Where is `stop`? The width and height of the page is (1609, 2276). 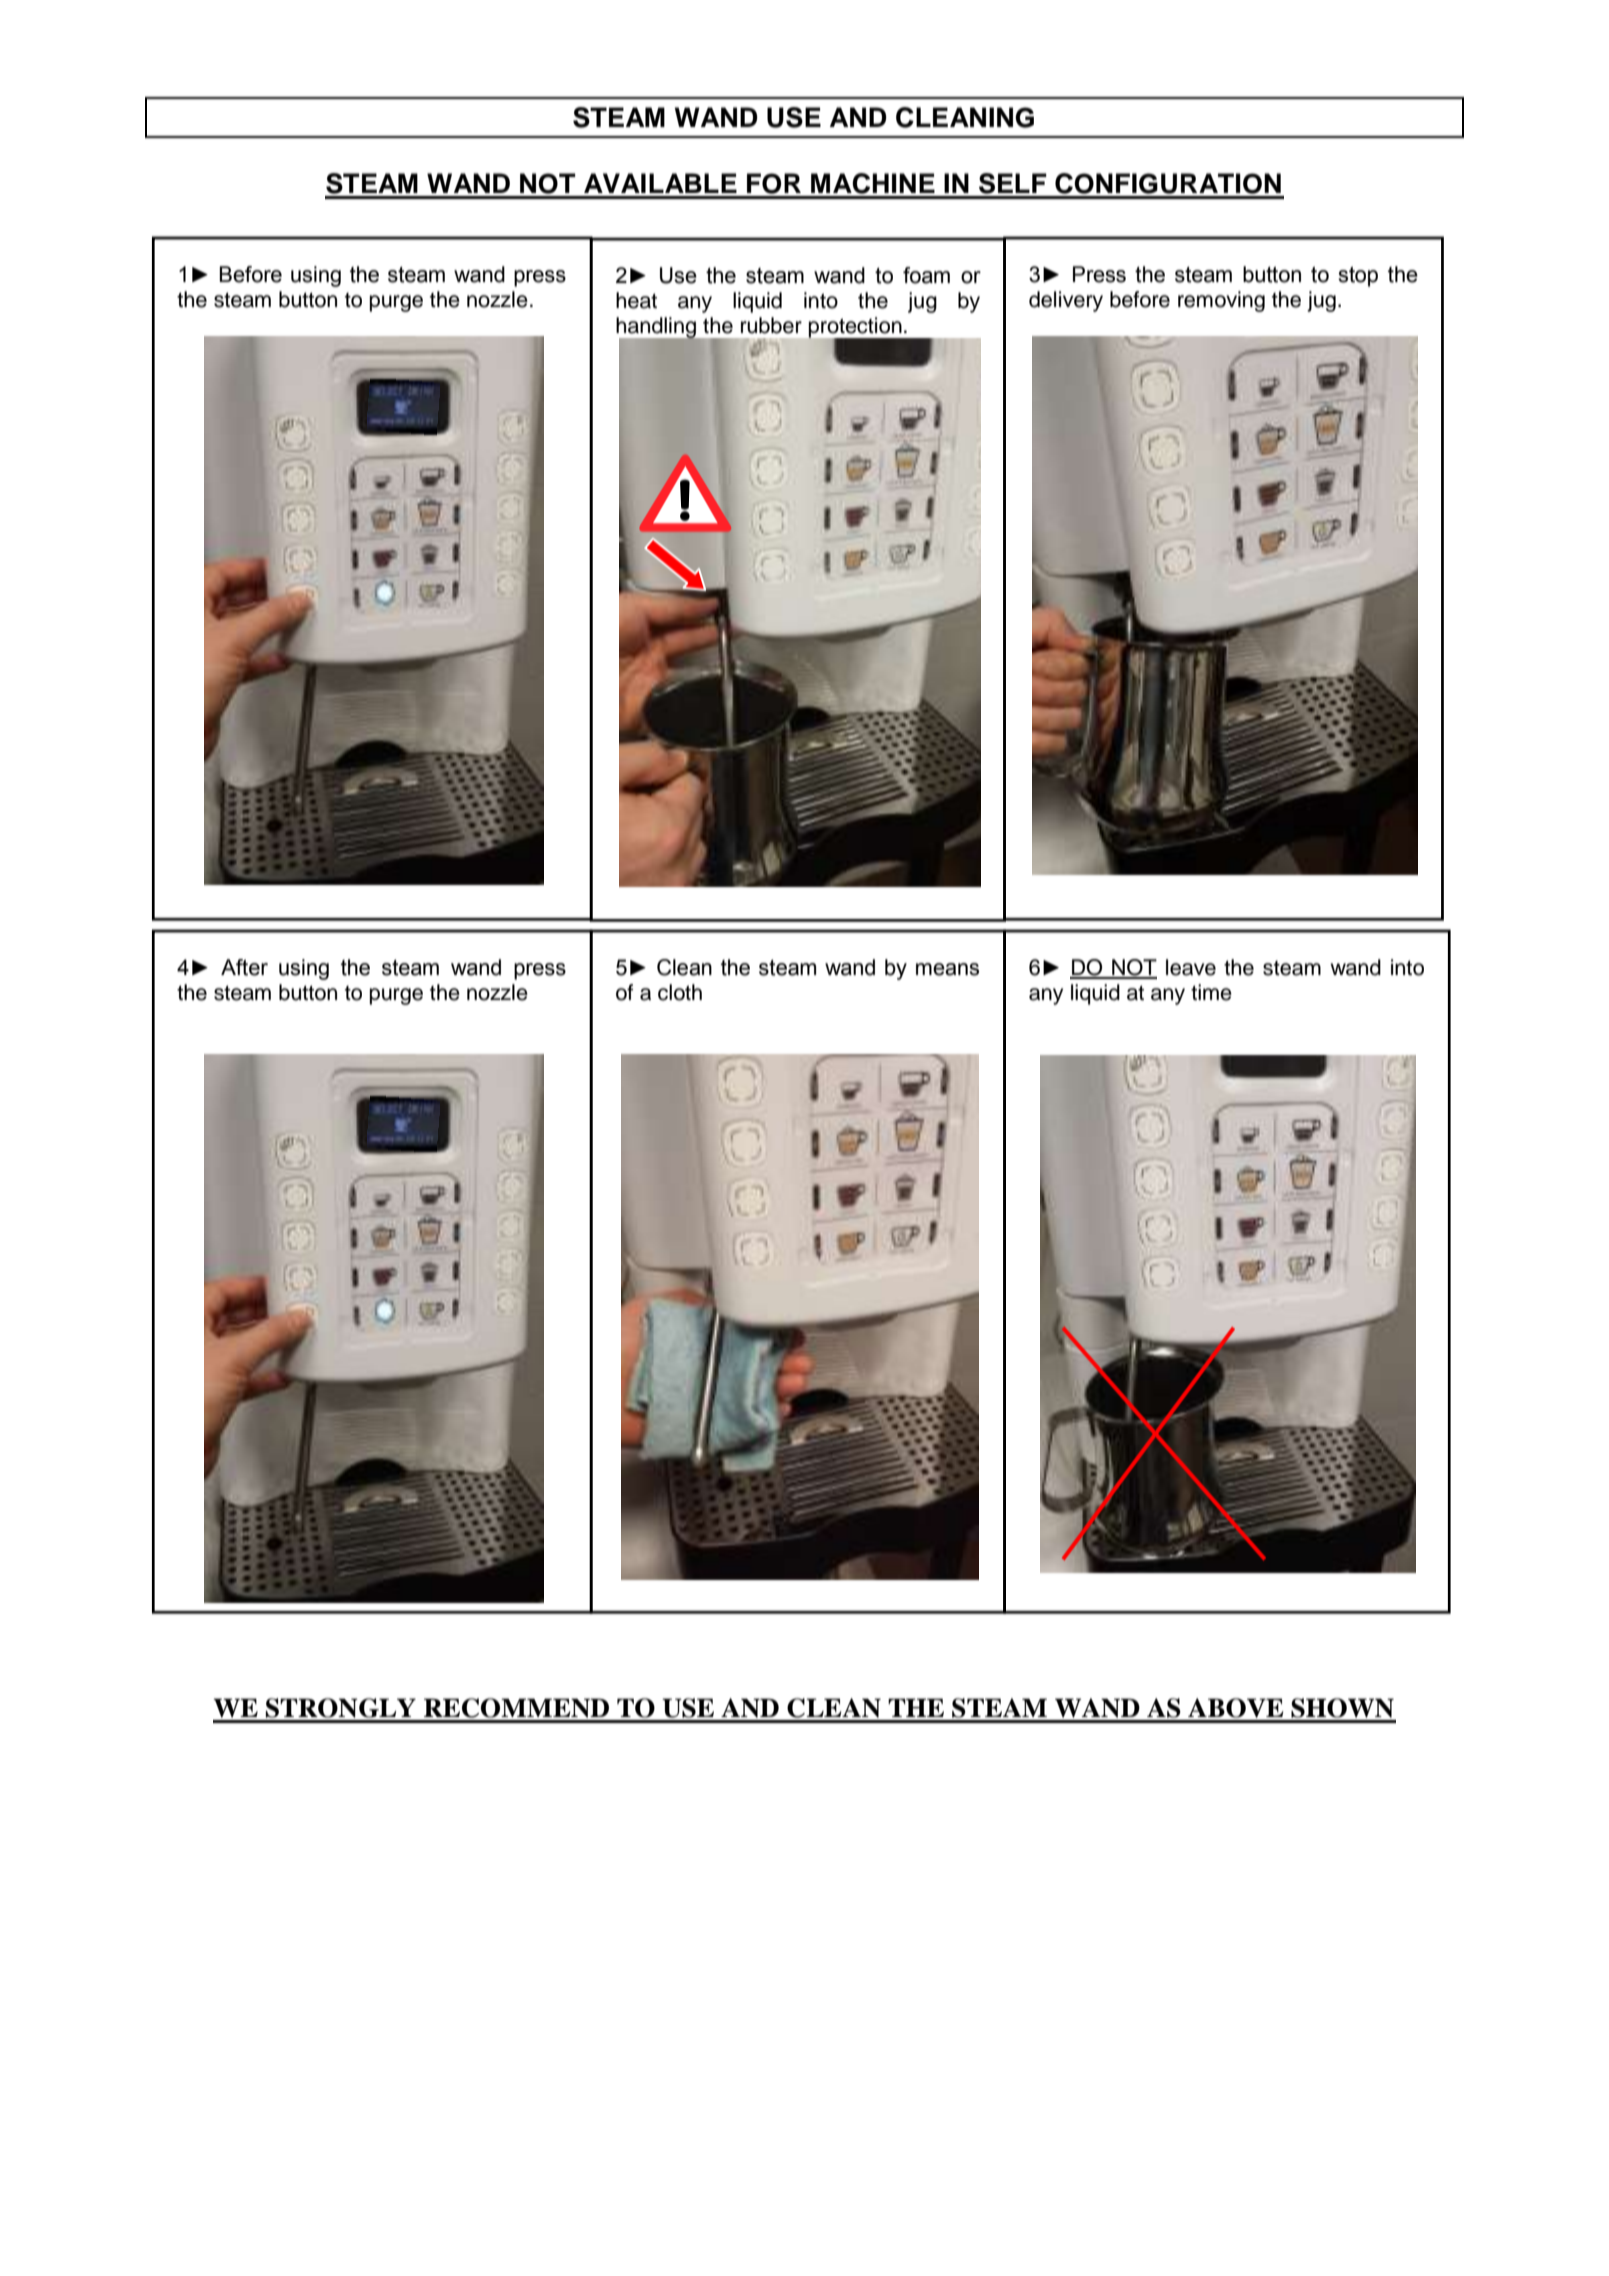
stop is located at coordinates (1358, 277).
